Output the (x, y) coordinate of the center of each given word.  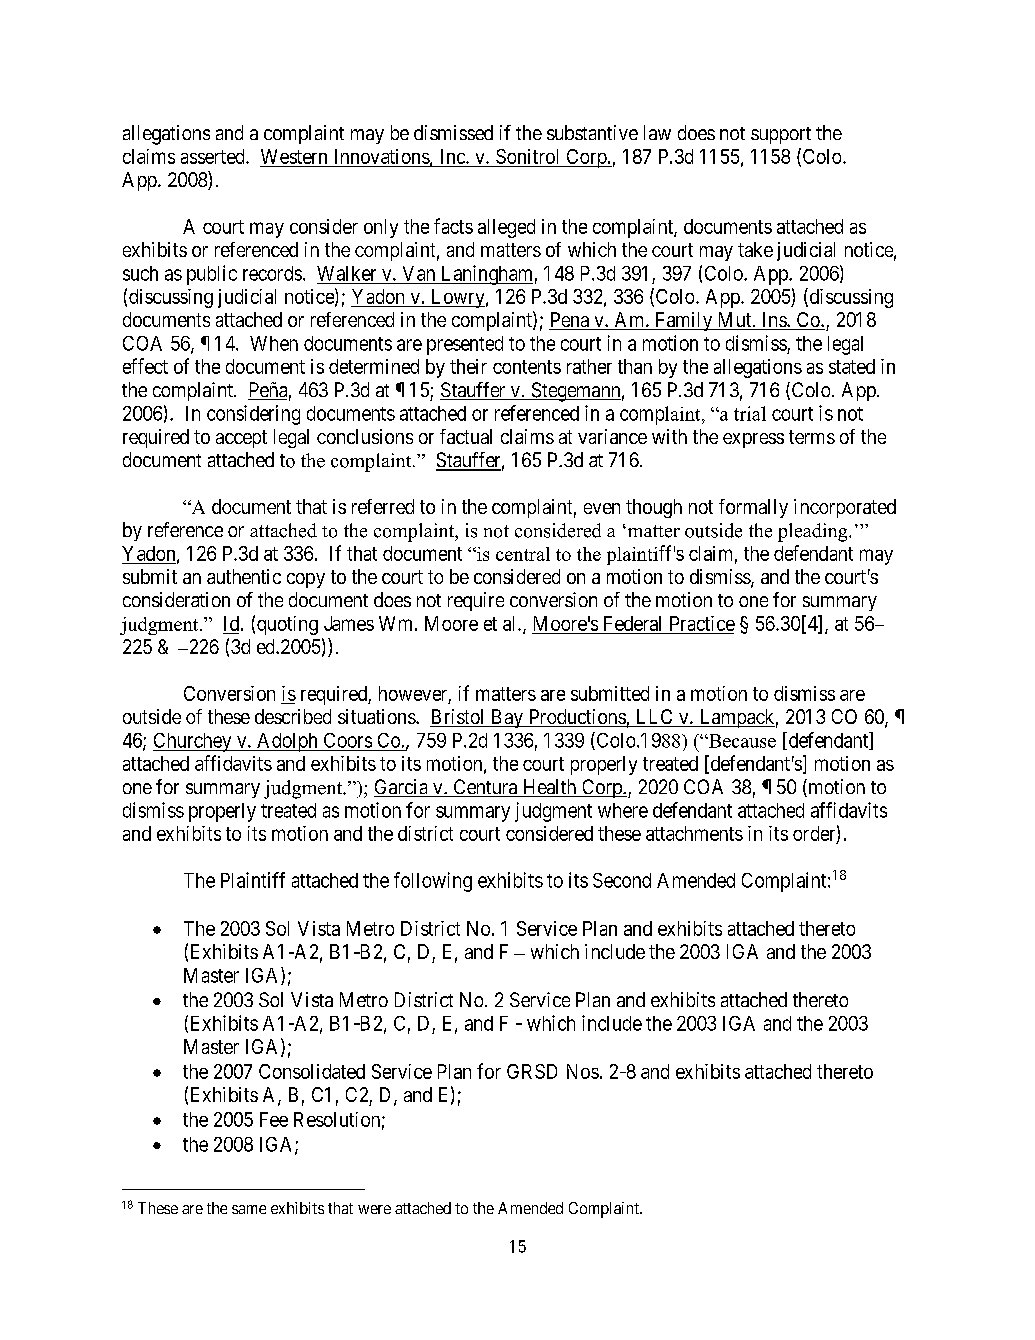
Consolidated (312, 1071)
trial (750, 413)
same (249, 1209)
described (293, 716)
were (374, 1209)
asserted (214, 156)
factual (466, 436)
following (433, 882)
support (781, 135)
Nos (583, 1071)
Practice (702, 623)
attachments (694, 833)
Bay (506, 718)
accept (241, 439)
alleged (506, 228)
